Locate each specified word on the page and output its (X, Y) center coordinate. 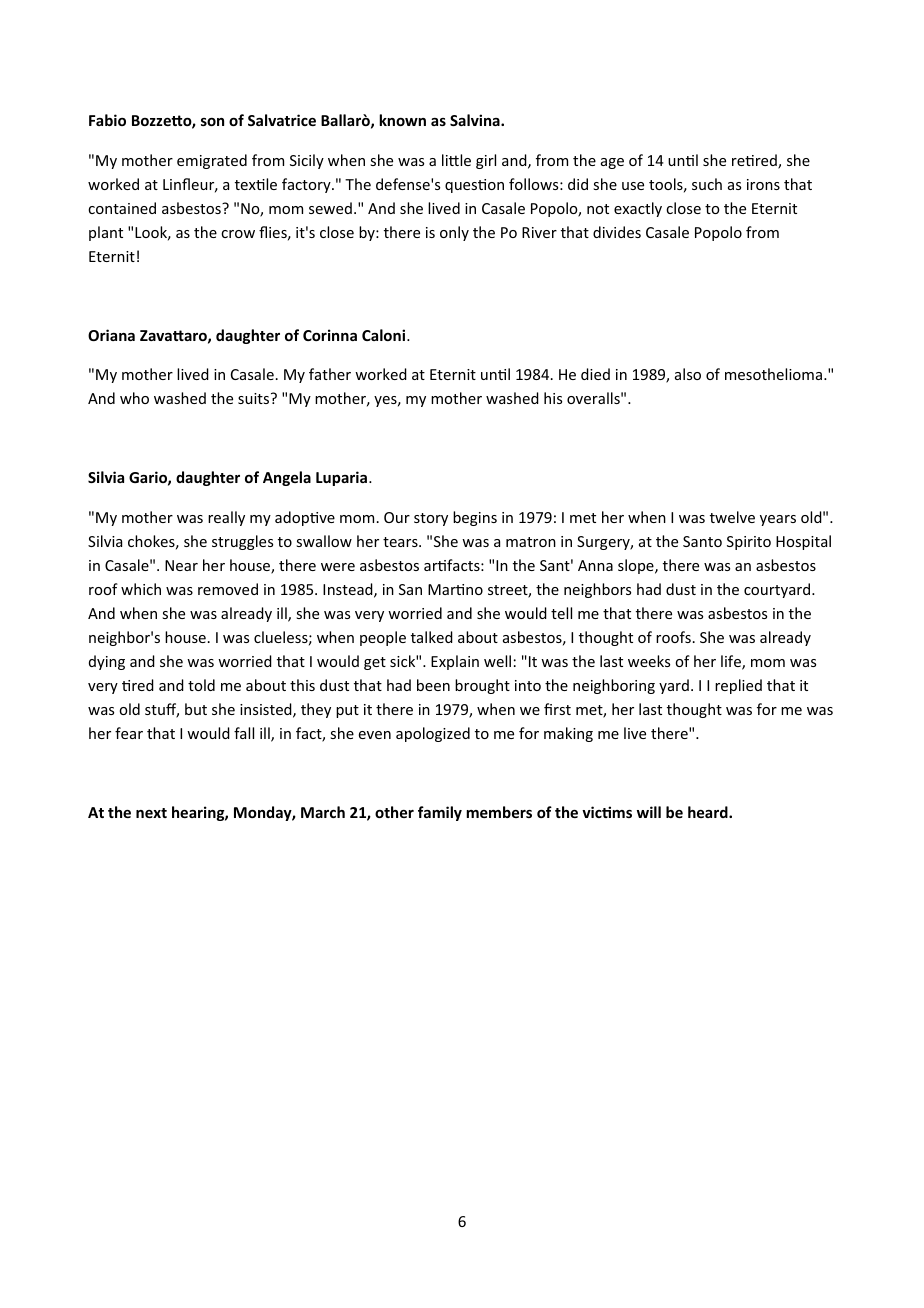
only (454, 233)
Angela (287, 478)
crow (238, 234)
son (212, 122)
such (707, 184)
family (440, 813)
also (688, 374)
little (456, 160)
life (732, 662)
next (151, 813)
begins (475, 518)
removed (228, 589)
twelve (732, 517)
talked (432, 637)
